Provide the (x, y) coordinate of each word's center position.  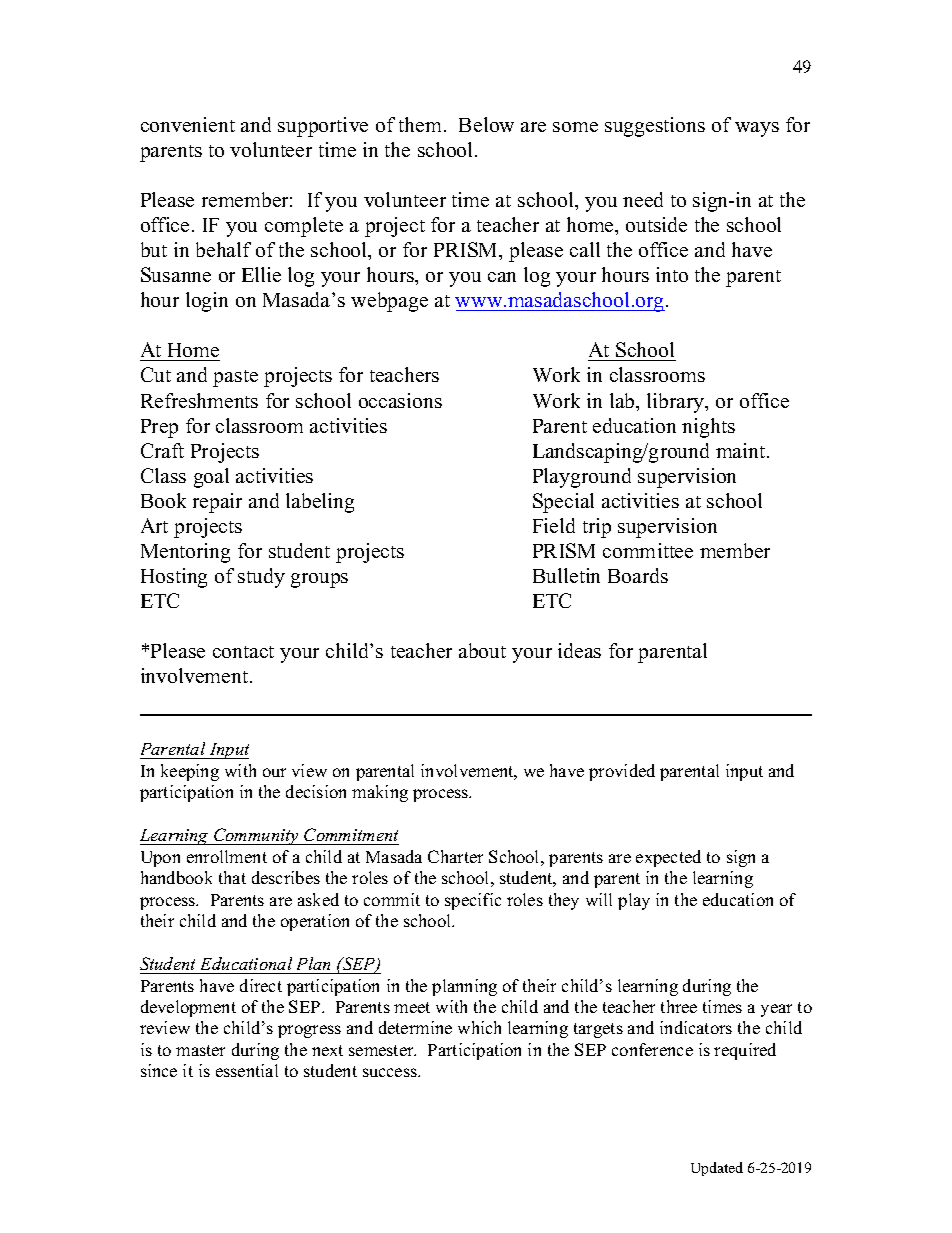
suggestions (655, 127)
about (482, 650)
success (391, 1072)
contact (243, 652)
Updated (717, 1169)
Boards (638, 575)
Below (486, 124)
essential (247, 1070)
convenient (188, 124)
